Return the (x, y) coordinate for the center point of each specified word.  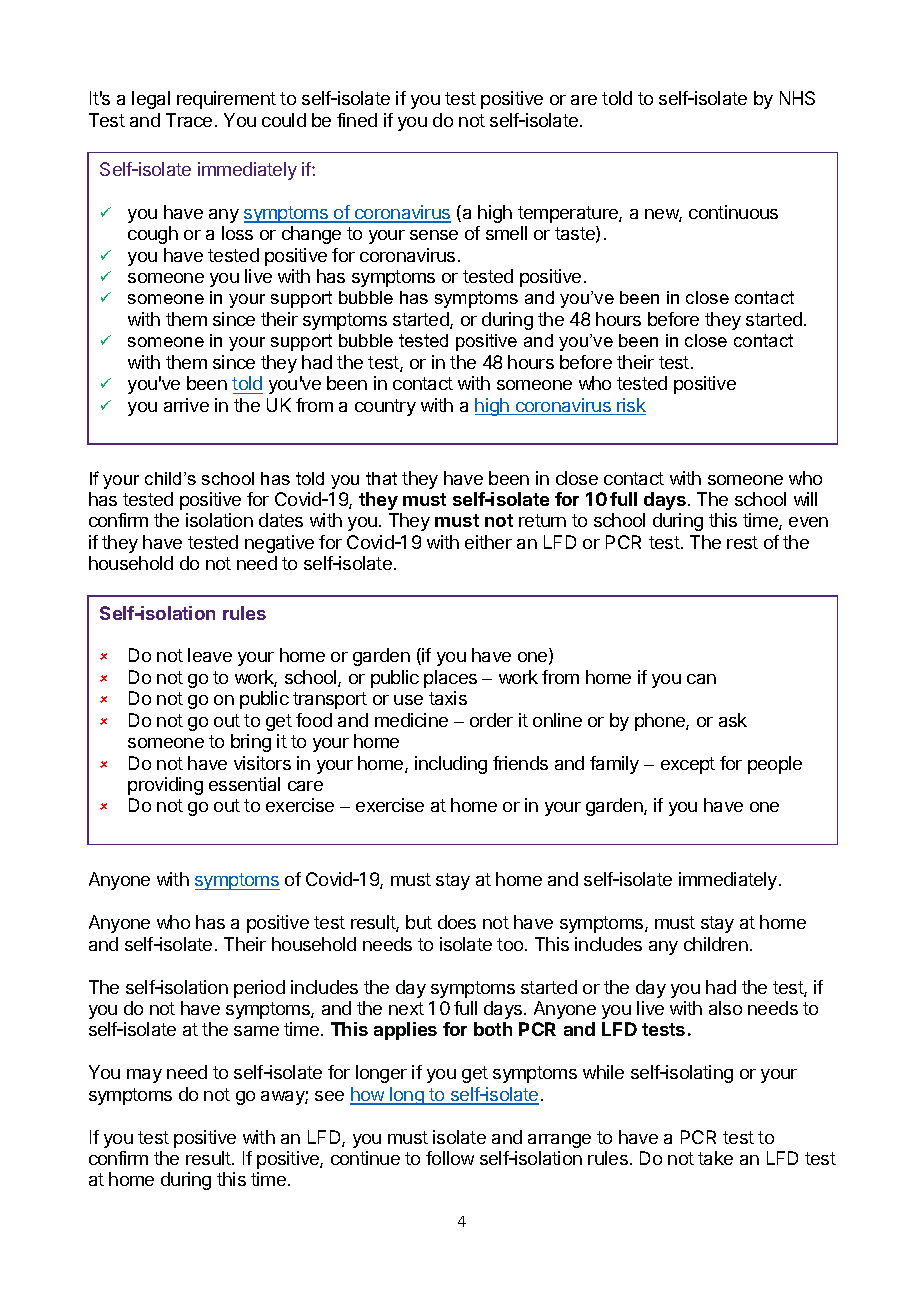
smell (506, 233)
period (259, 989)
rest (742, 542)
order (491, 720)
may (144, 1076)
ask (733, 720)
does (457, 922)
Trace (189, 120)
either (488, 542)
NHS (797, 98)
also (725, 1008)
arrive (186, 405)
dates (281, 520)
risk (630, 406)
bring (251, 743)
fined (357, 120)
